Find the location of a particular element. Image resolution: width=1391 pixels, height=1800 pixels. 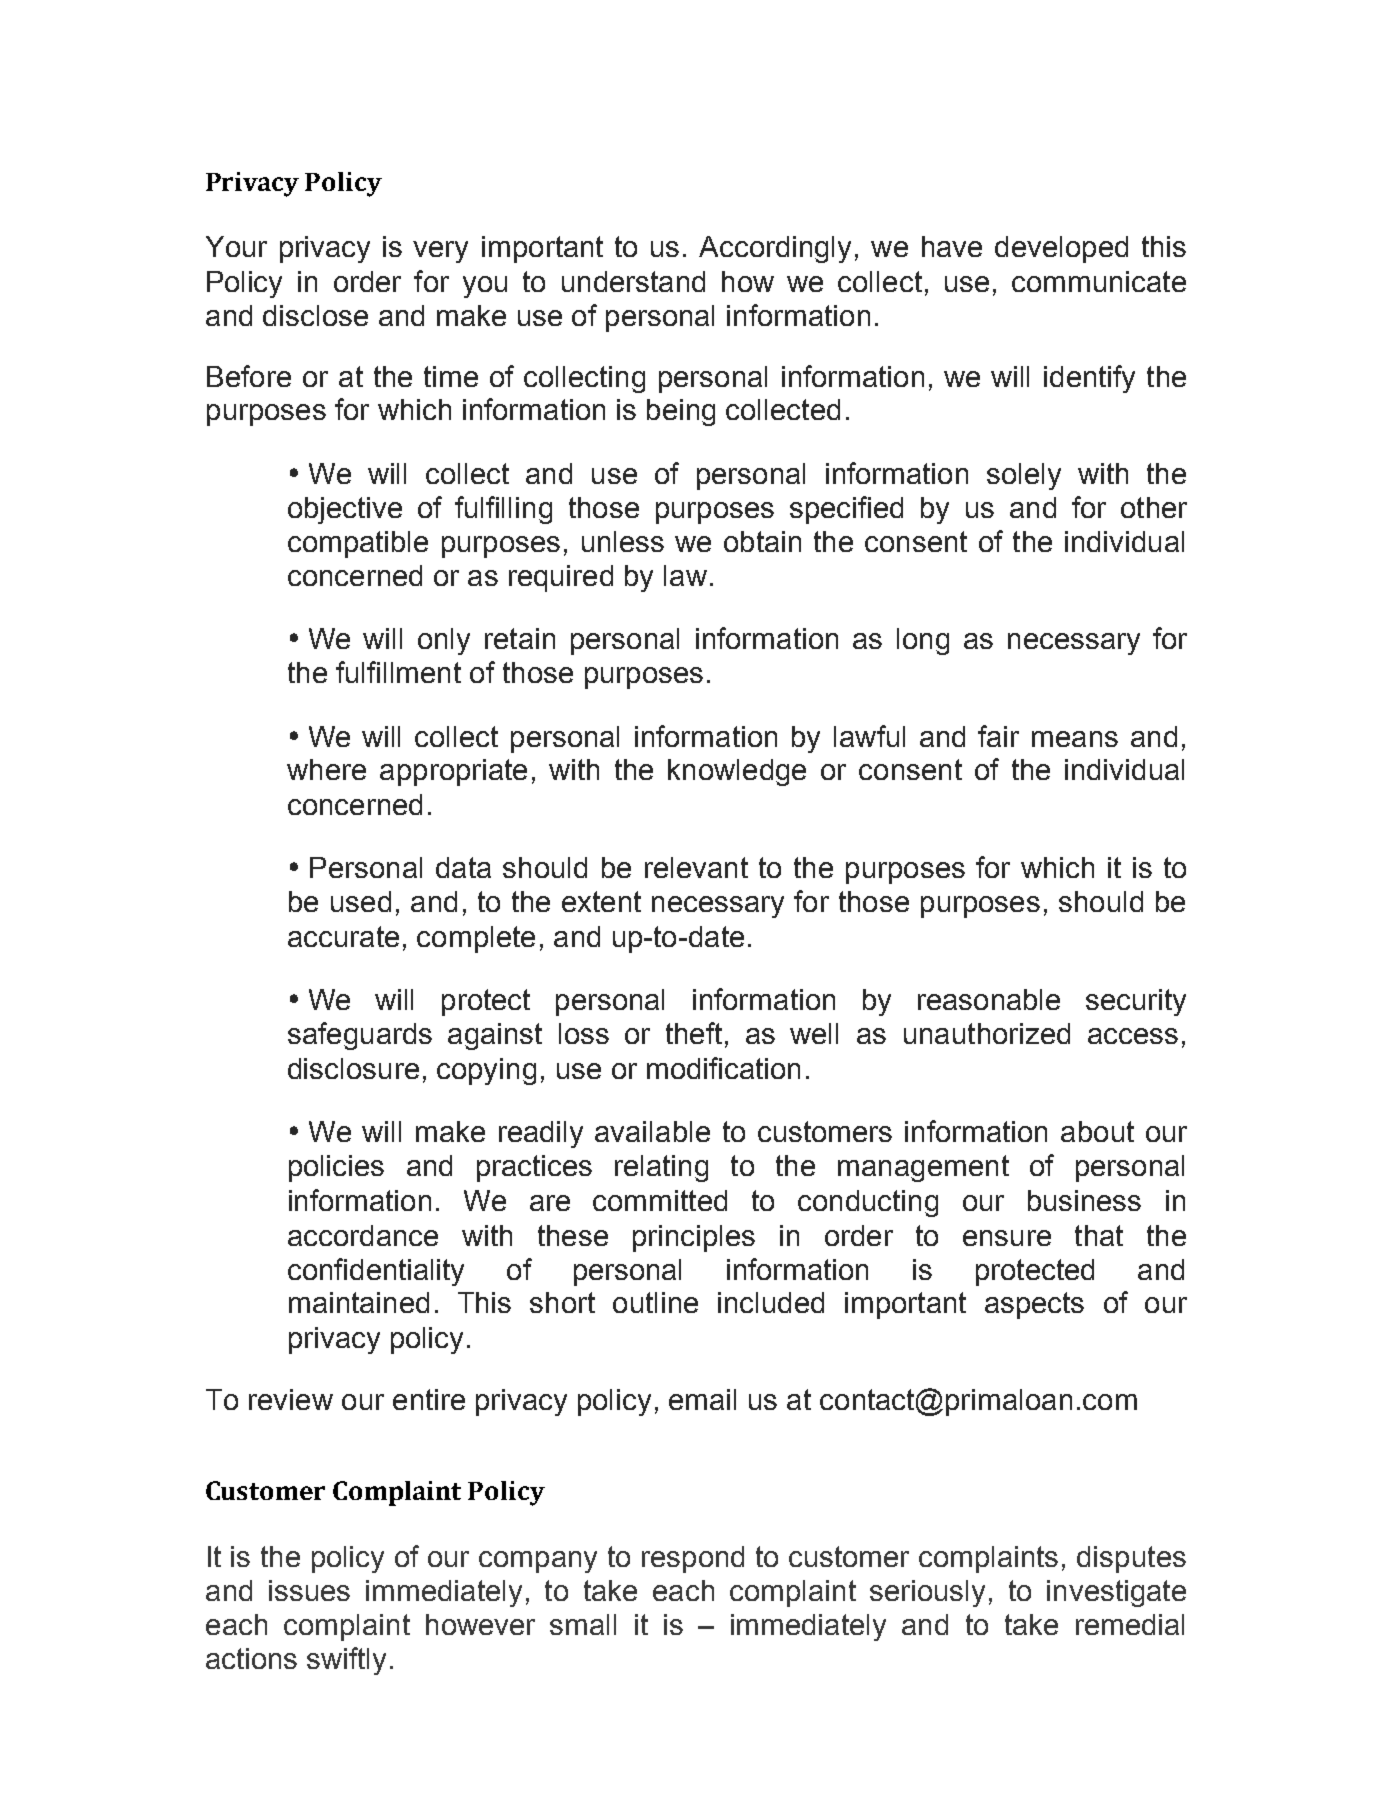

theft is located at coordinates (694, 1033).
